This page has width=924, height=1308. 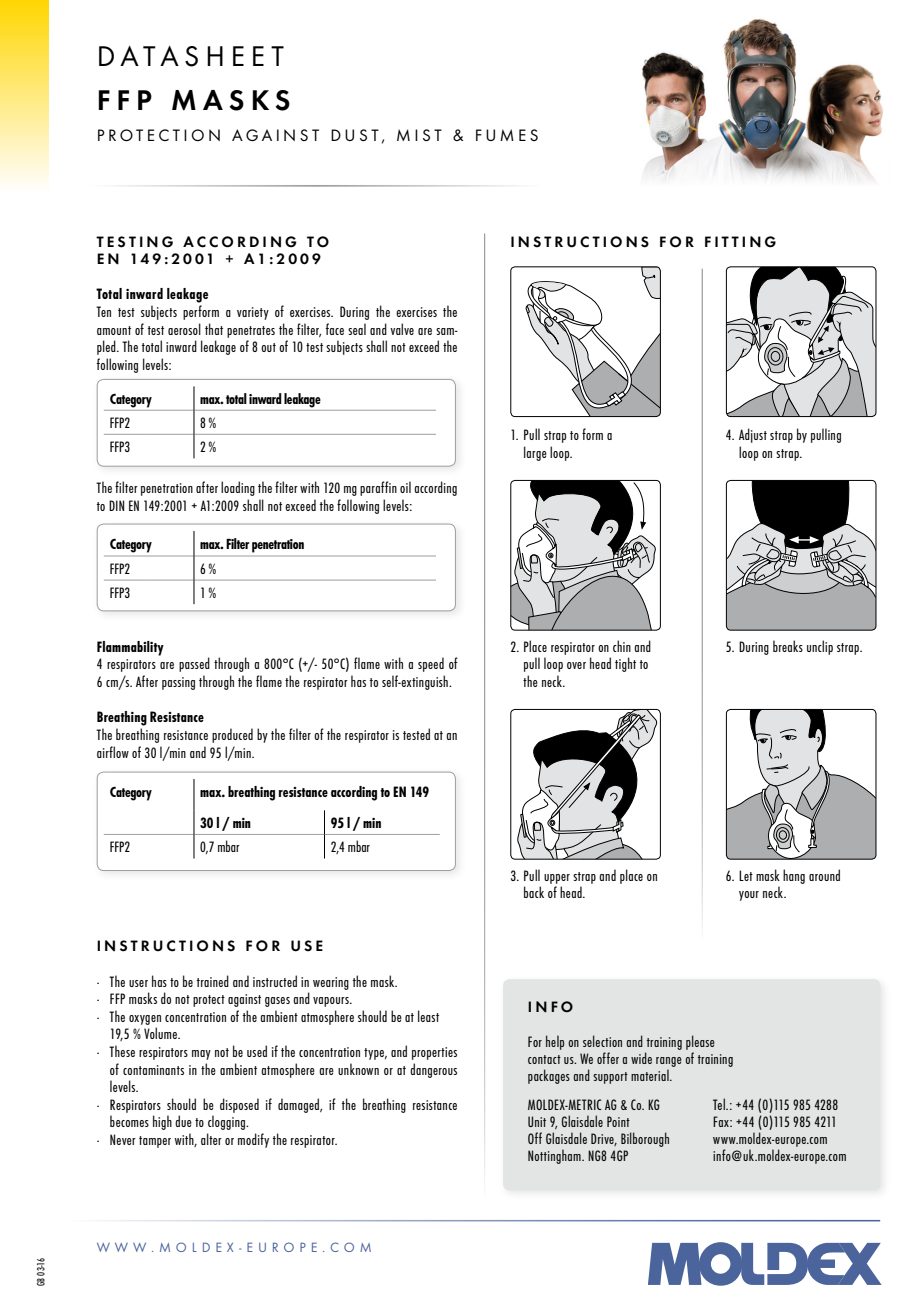 I want to click on FITTING, so click(x=740, y=242).
